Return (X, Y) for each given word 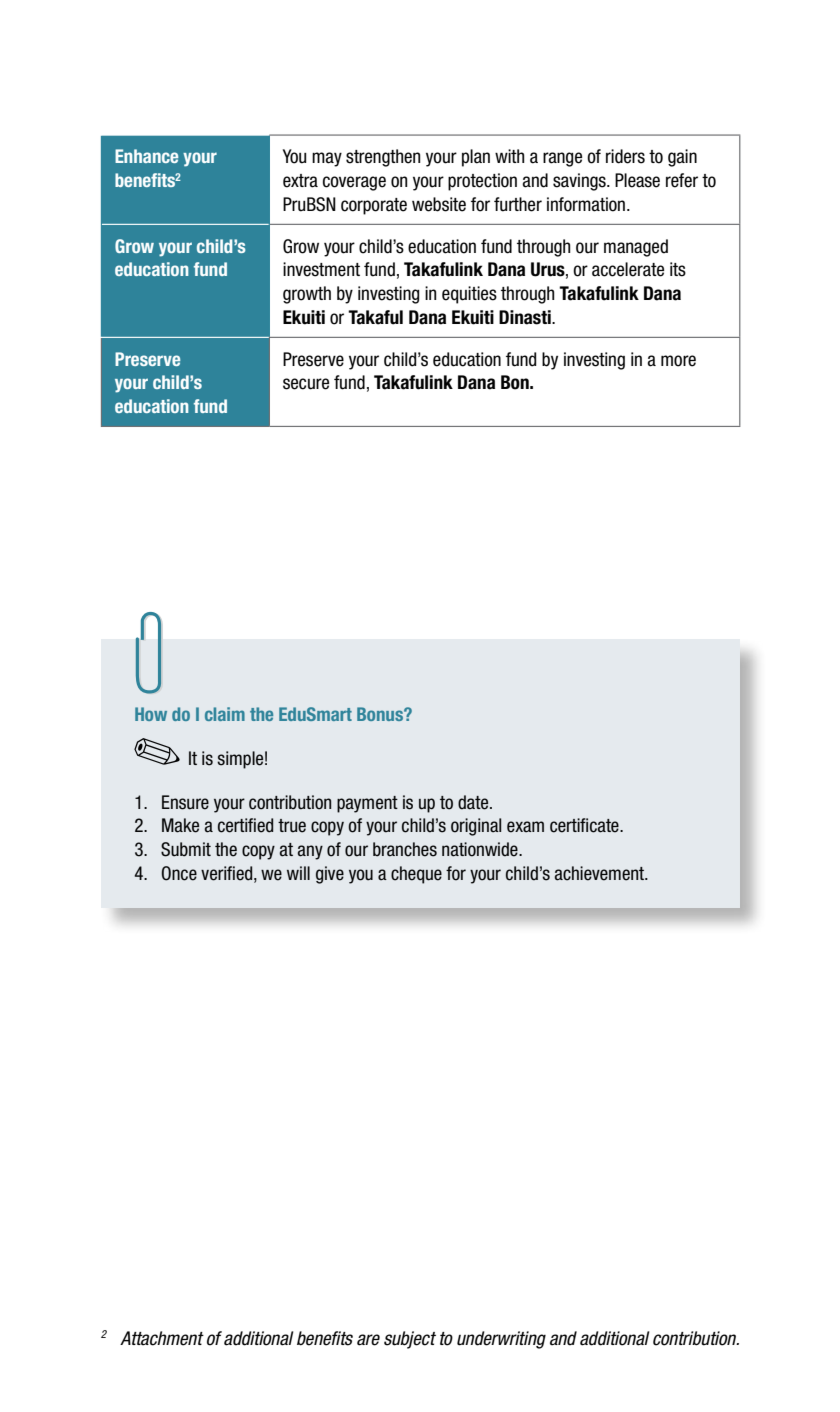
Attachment (162, 1338)
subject (410, 1340)
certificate (585, 825)
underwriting (501, 1340)
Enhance (146, 156)
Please (637, 180)
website (439, 204)
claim (225, 714)
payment (367, 804)
